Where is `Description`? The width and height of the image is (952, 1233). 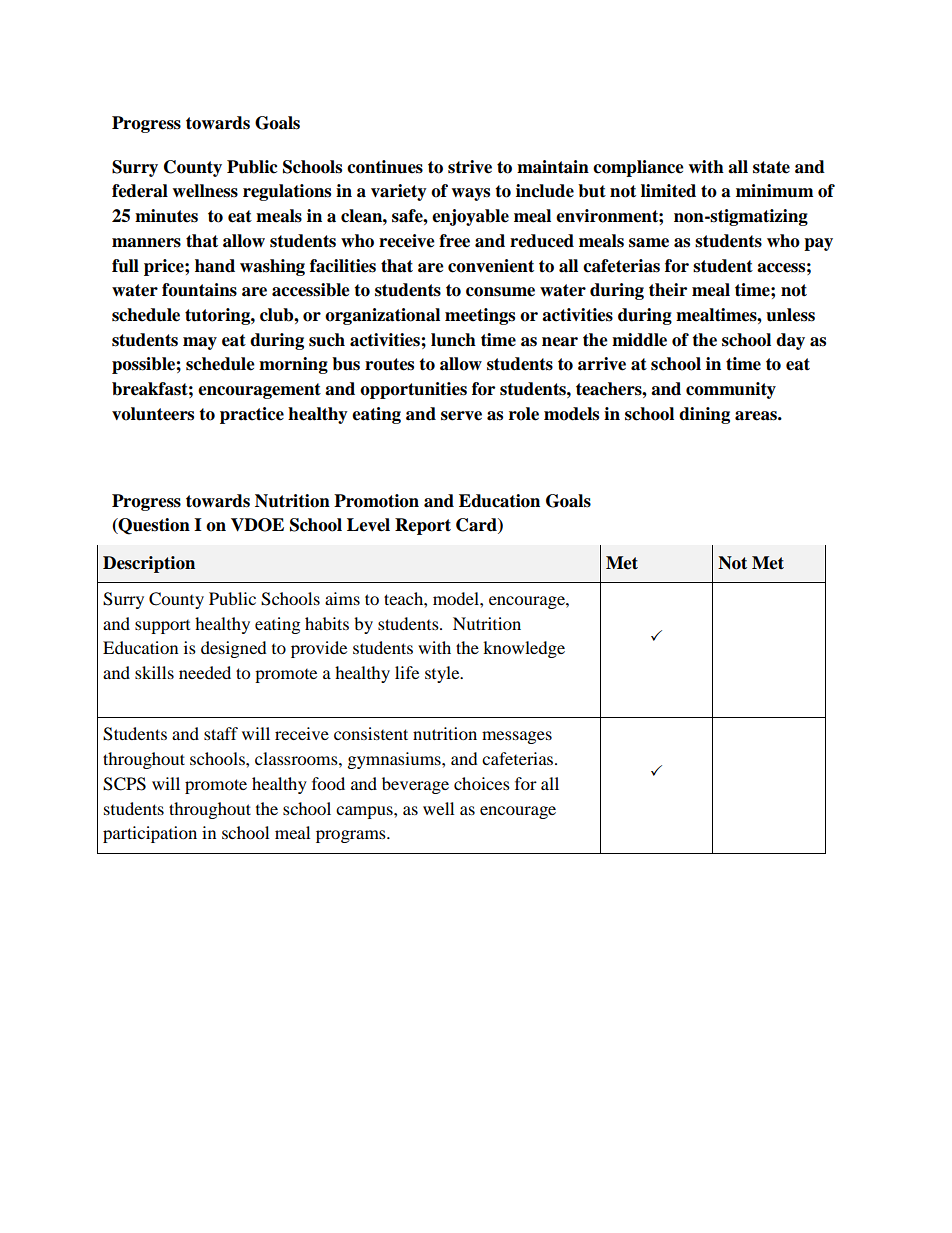 Description is located at coordinates (149, 564).
